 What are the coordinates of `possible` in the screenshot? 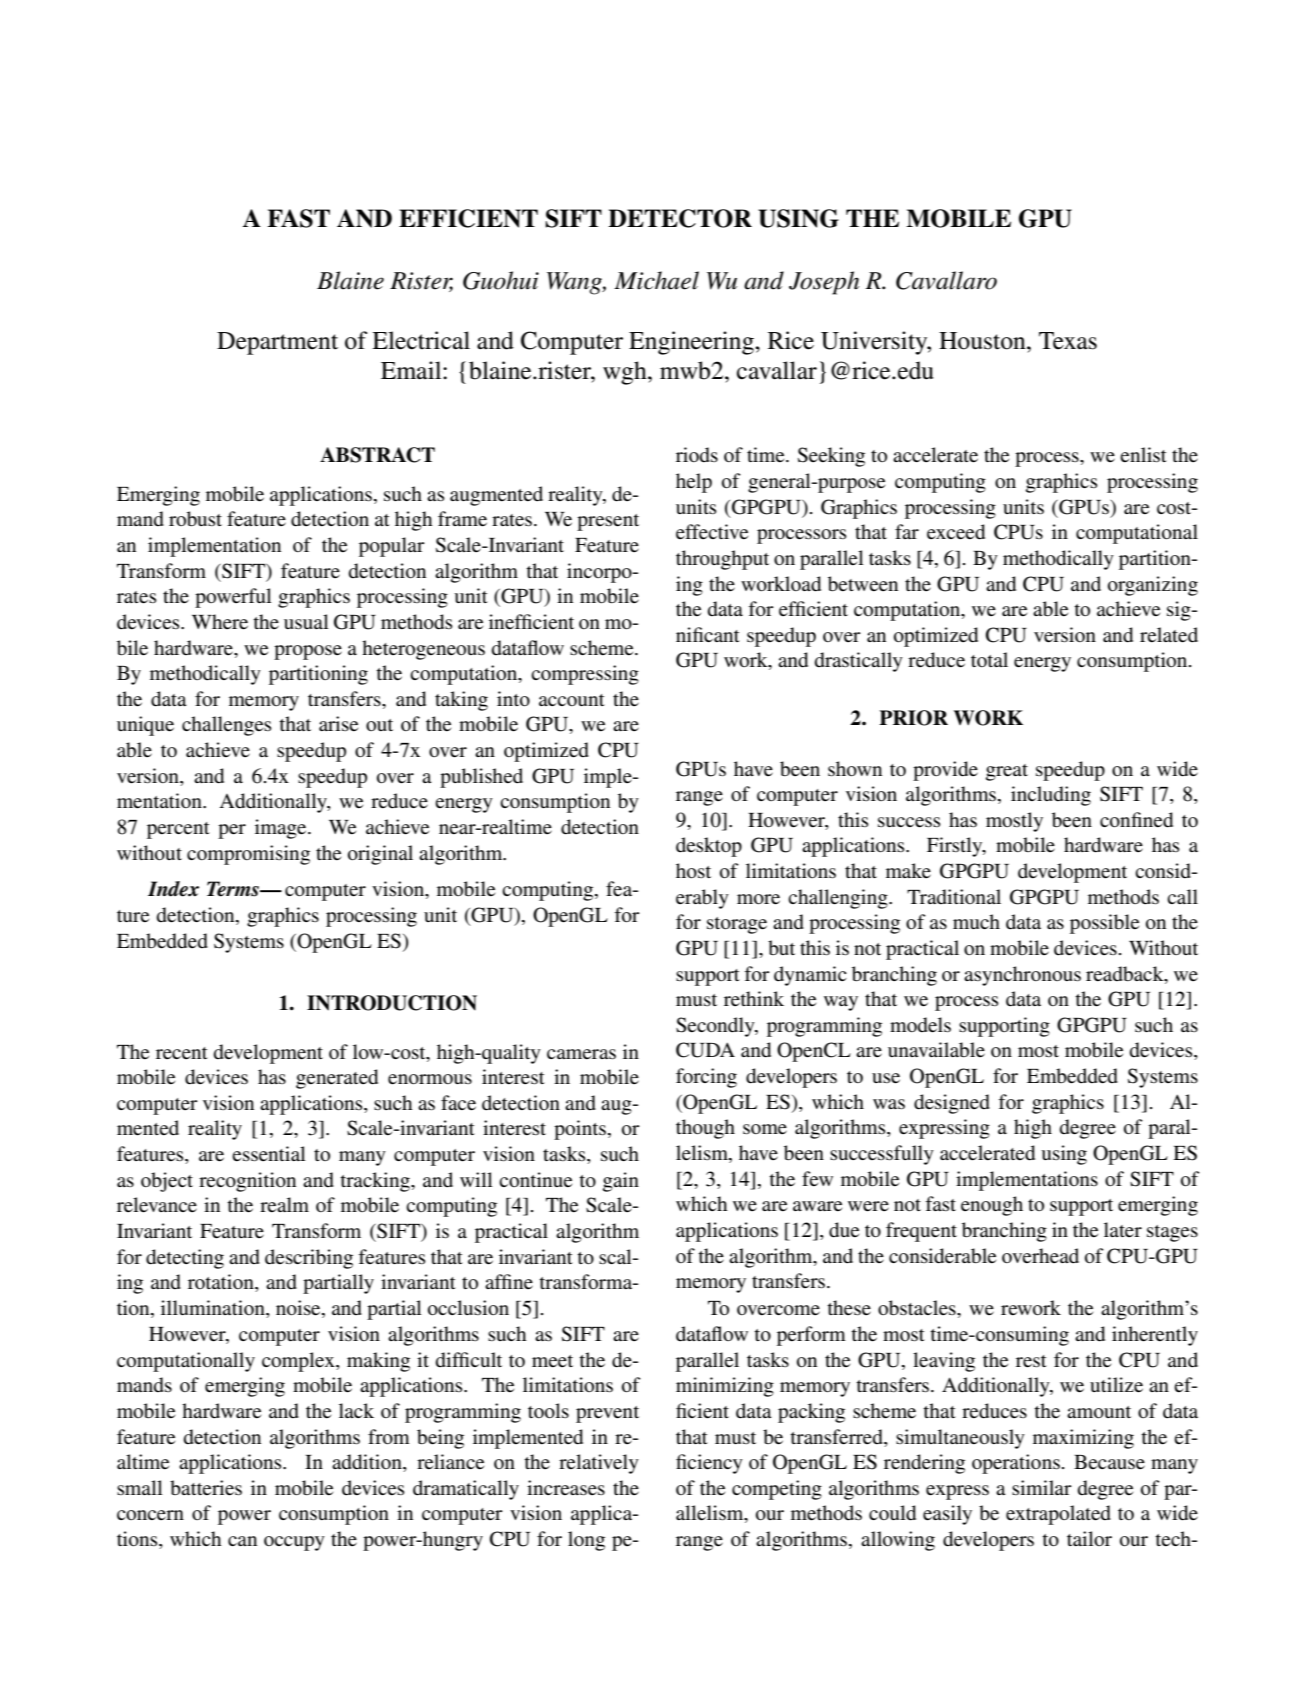 It's located at (1104, 924).
